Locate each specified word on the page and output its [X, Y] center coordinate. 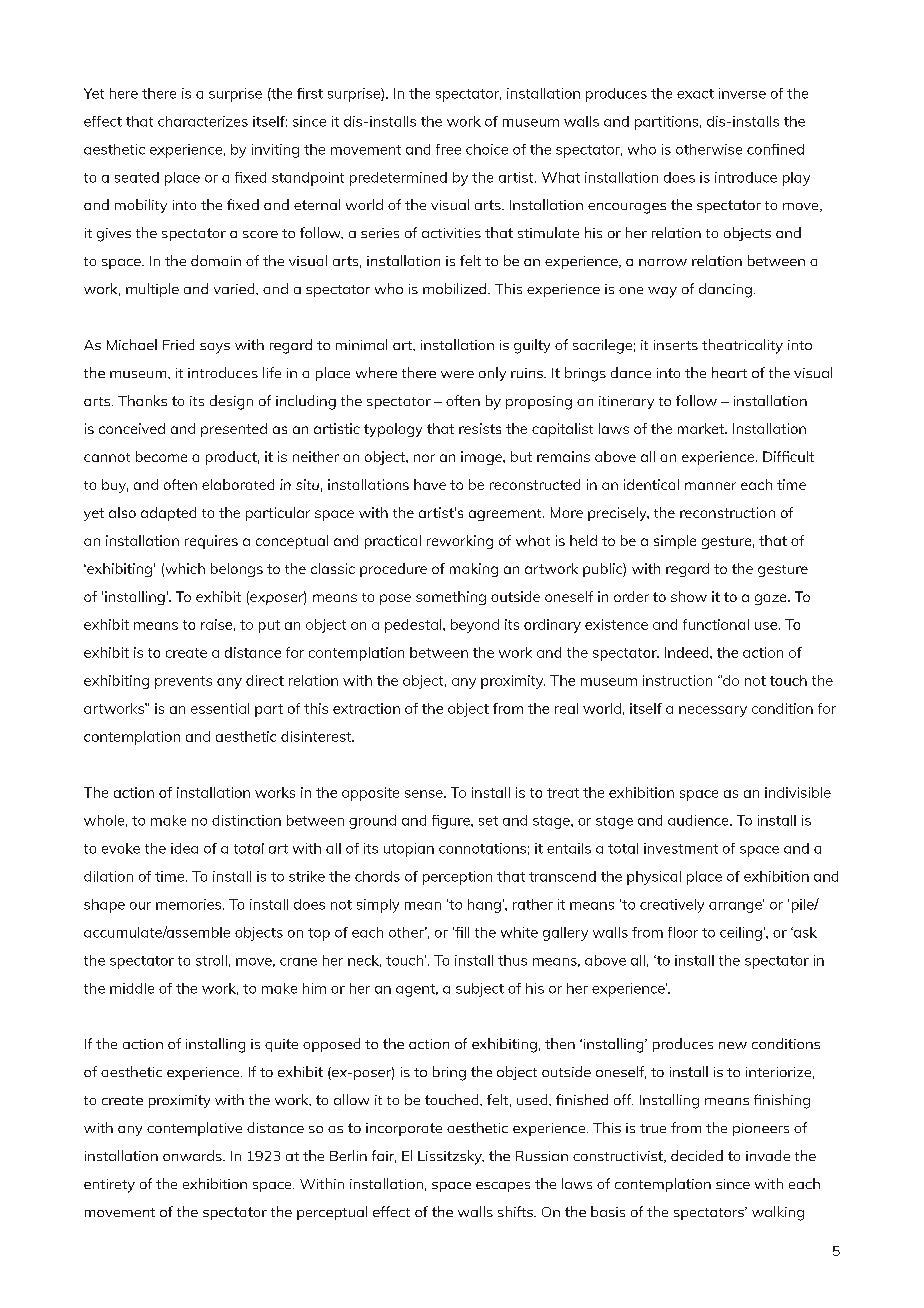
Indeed [688, 652]
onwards [193, 1155]
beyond [475, 626]
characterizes [203, 121]
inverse [742, 93]
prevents [183, 682]
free [448, 149]
